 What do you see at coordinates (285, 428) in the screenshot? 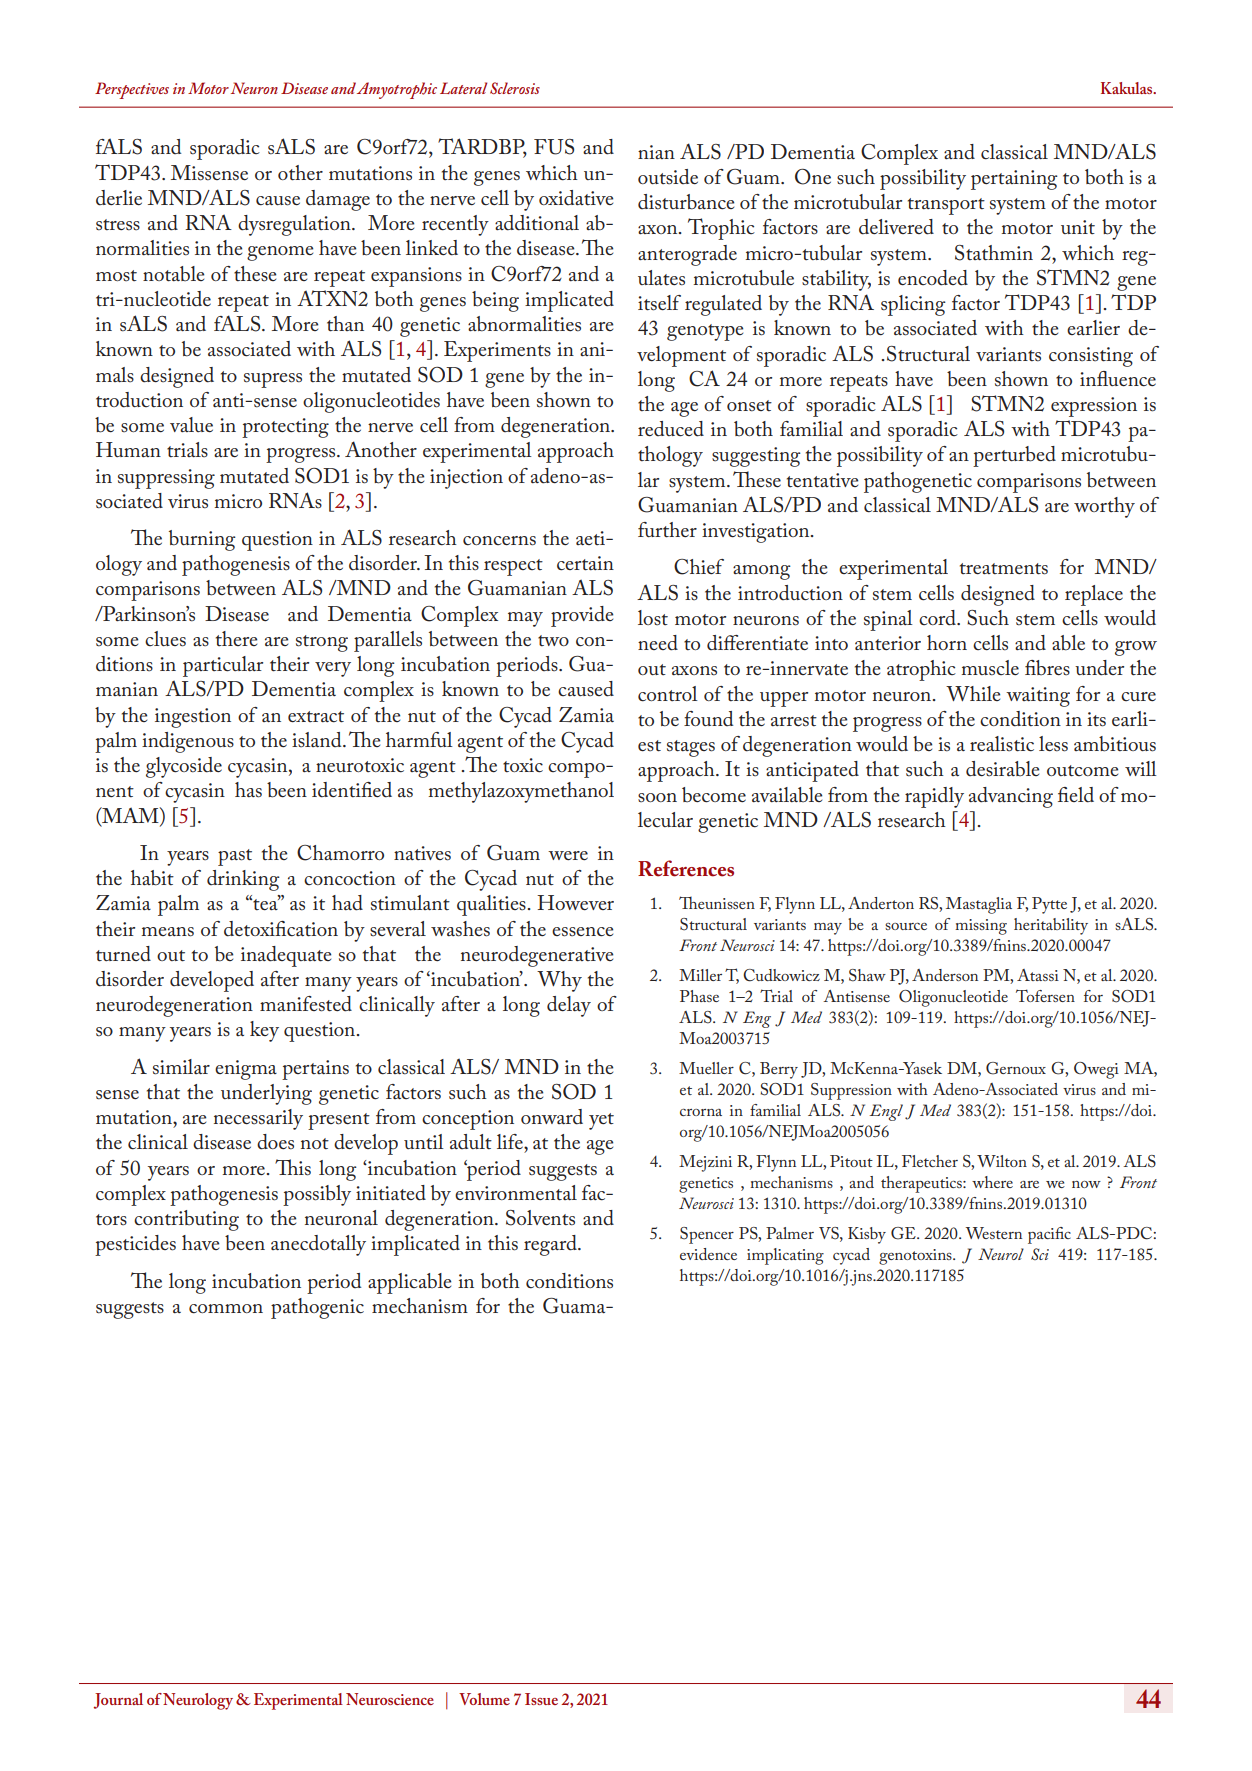
I see `protecting` at bounding box center [285, 428].
